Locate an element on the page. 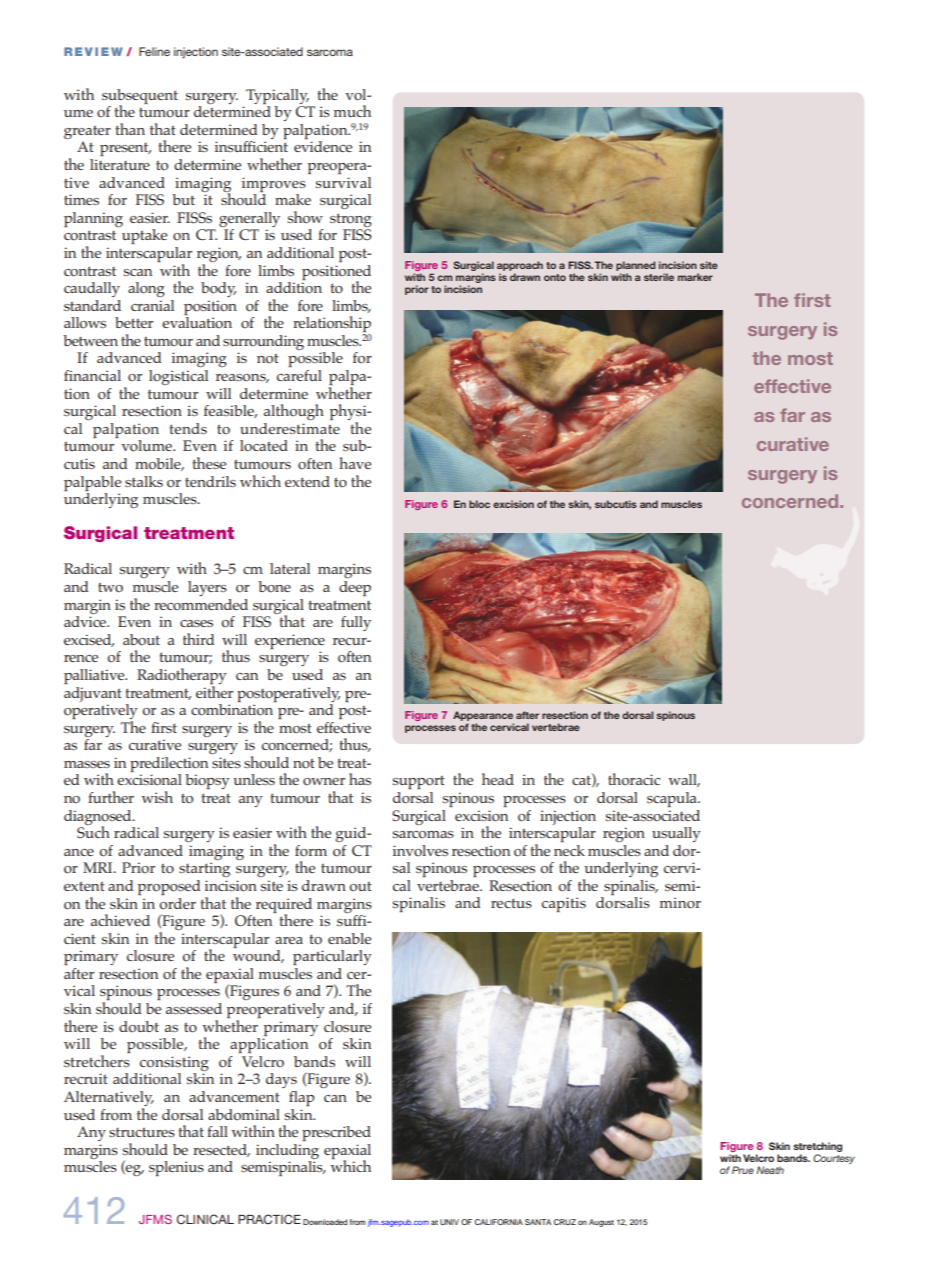 The height and width of the page is (1268, 952). approach is located at coordinates (520, 266).
